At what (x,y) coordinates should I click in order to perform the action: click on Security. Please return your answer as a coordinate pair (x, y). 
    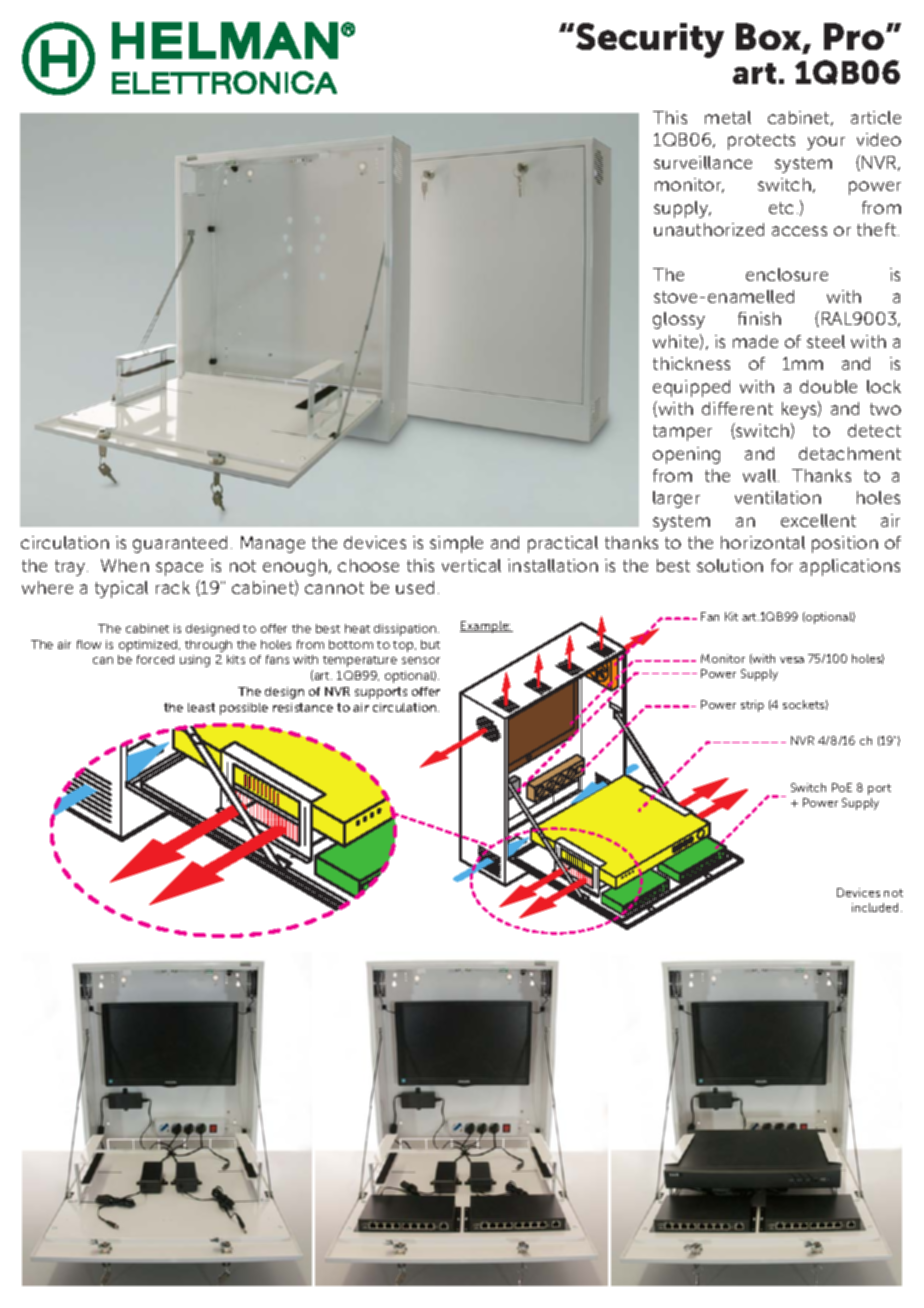
    Looking at the image, I should click on (650, 40).
